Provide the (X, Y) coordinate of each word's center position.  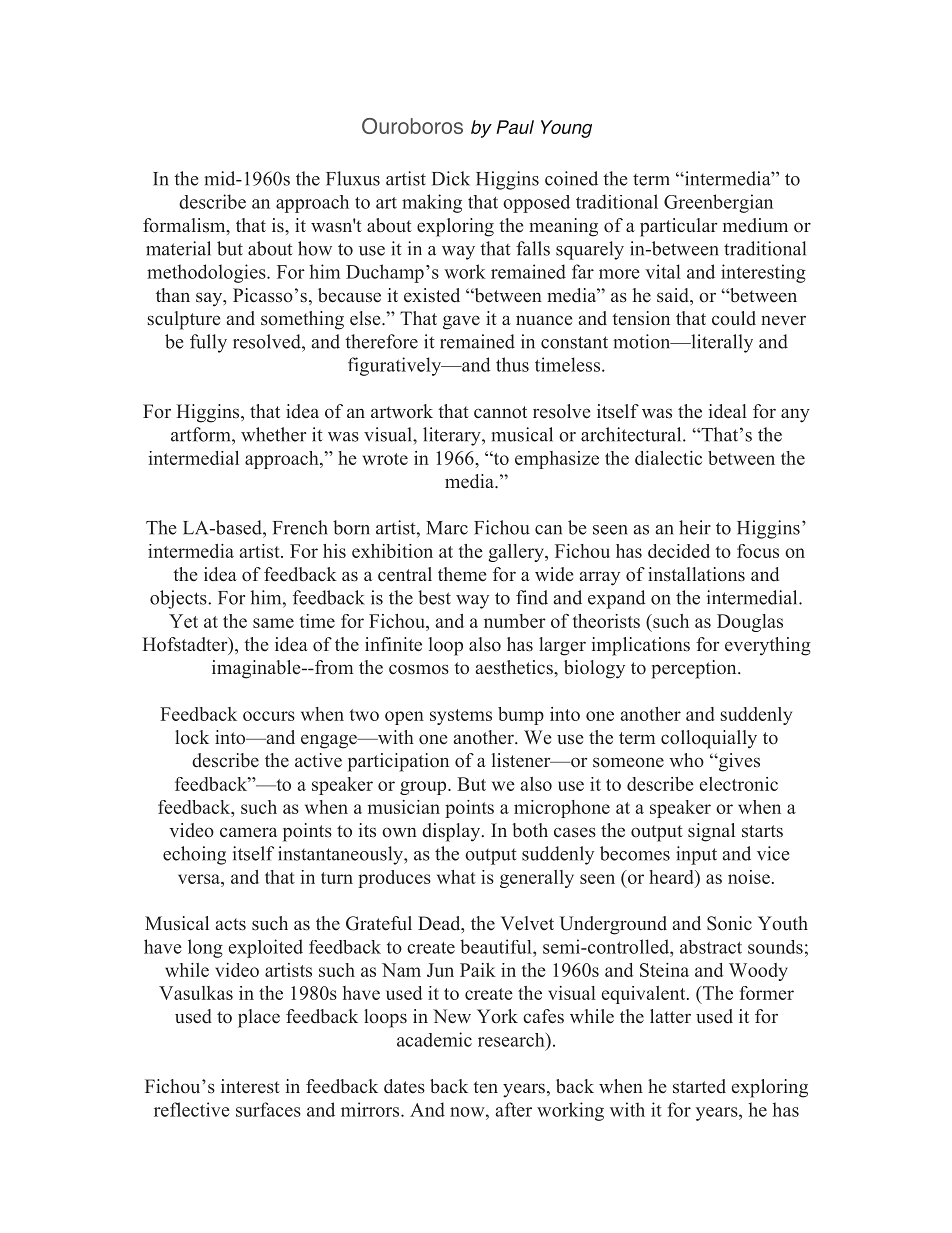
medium (755, 225)
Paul (515, 127)
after (513, 1109)
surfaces (268, 1109)
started (699, 1086)
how (315, 248)
